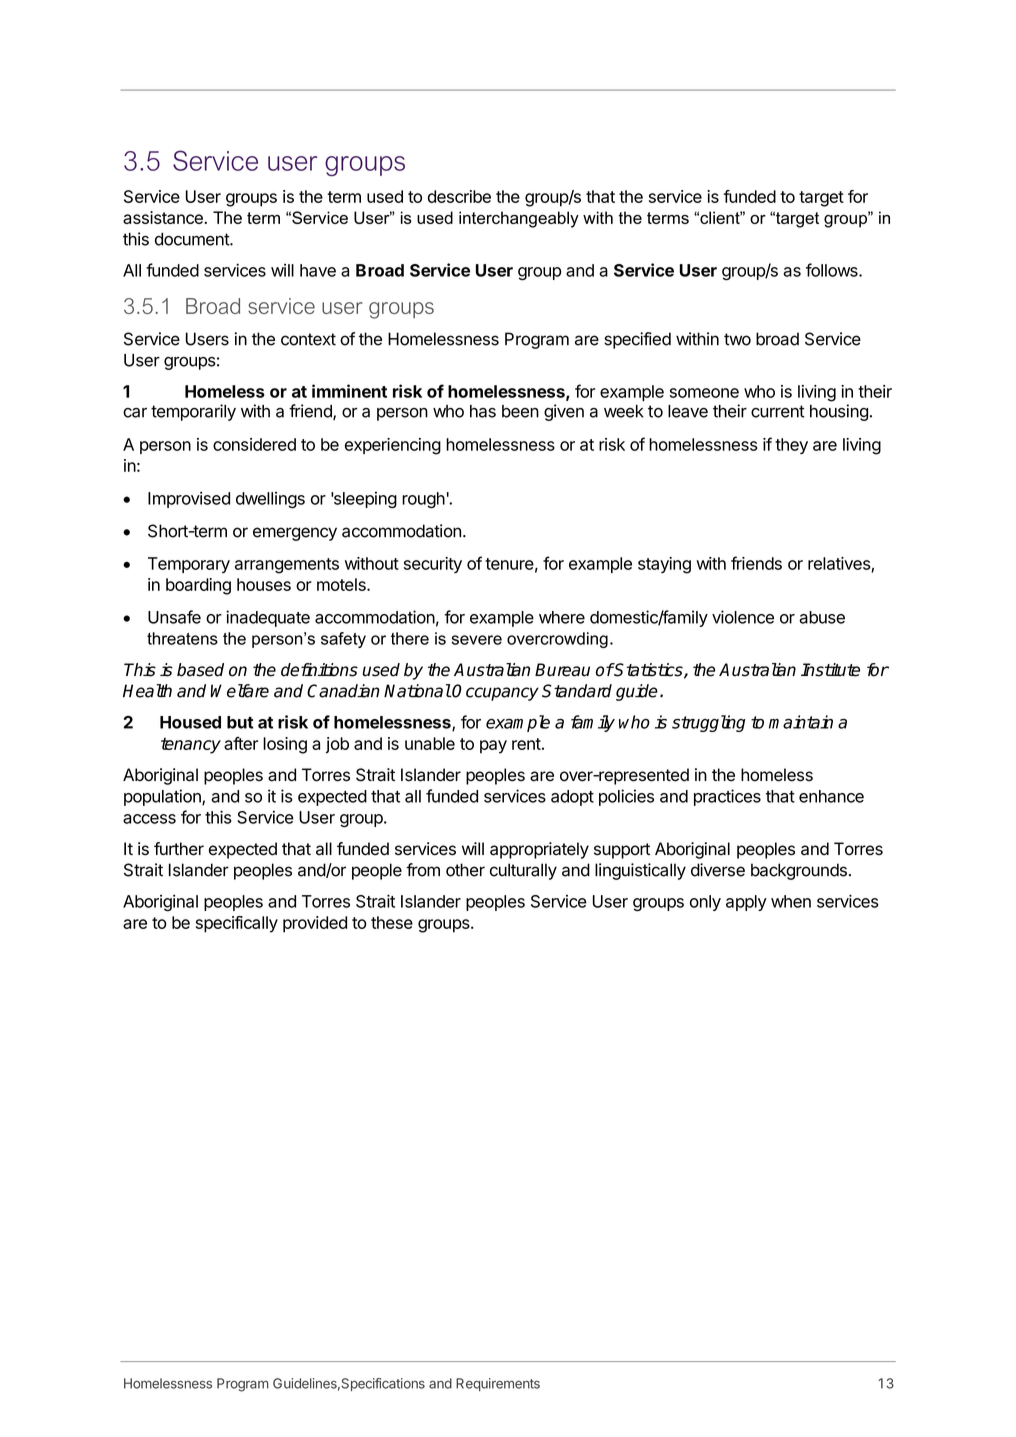  Describe the element at coordinates (237, 924) in the document. I see `specifically` at that location.
